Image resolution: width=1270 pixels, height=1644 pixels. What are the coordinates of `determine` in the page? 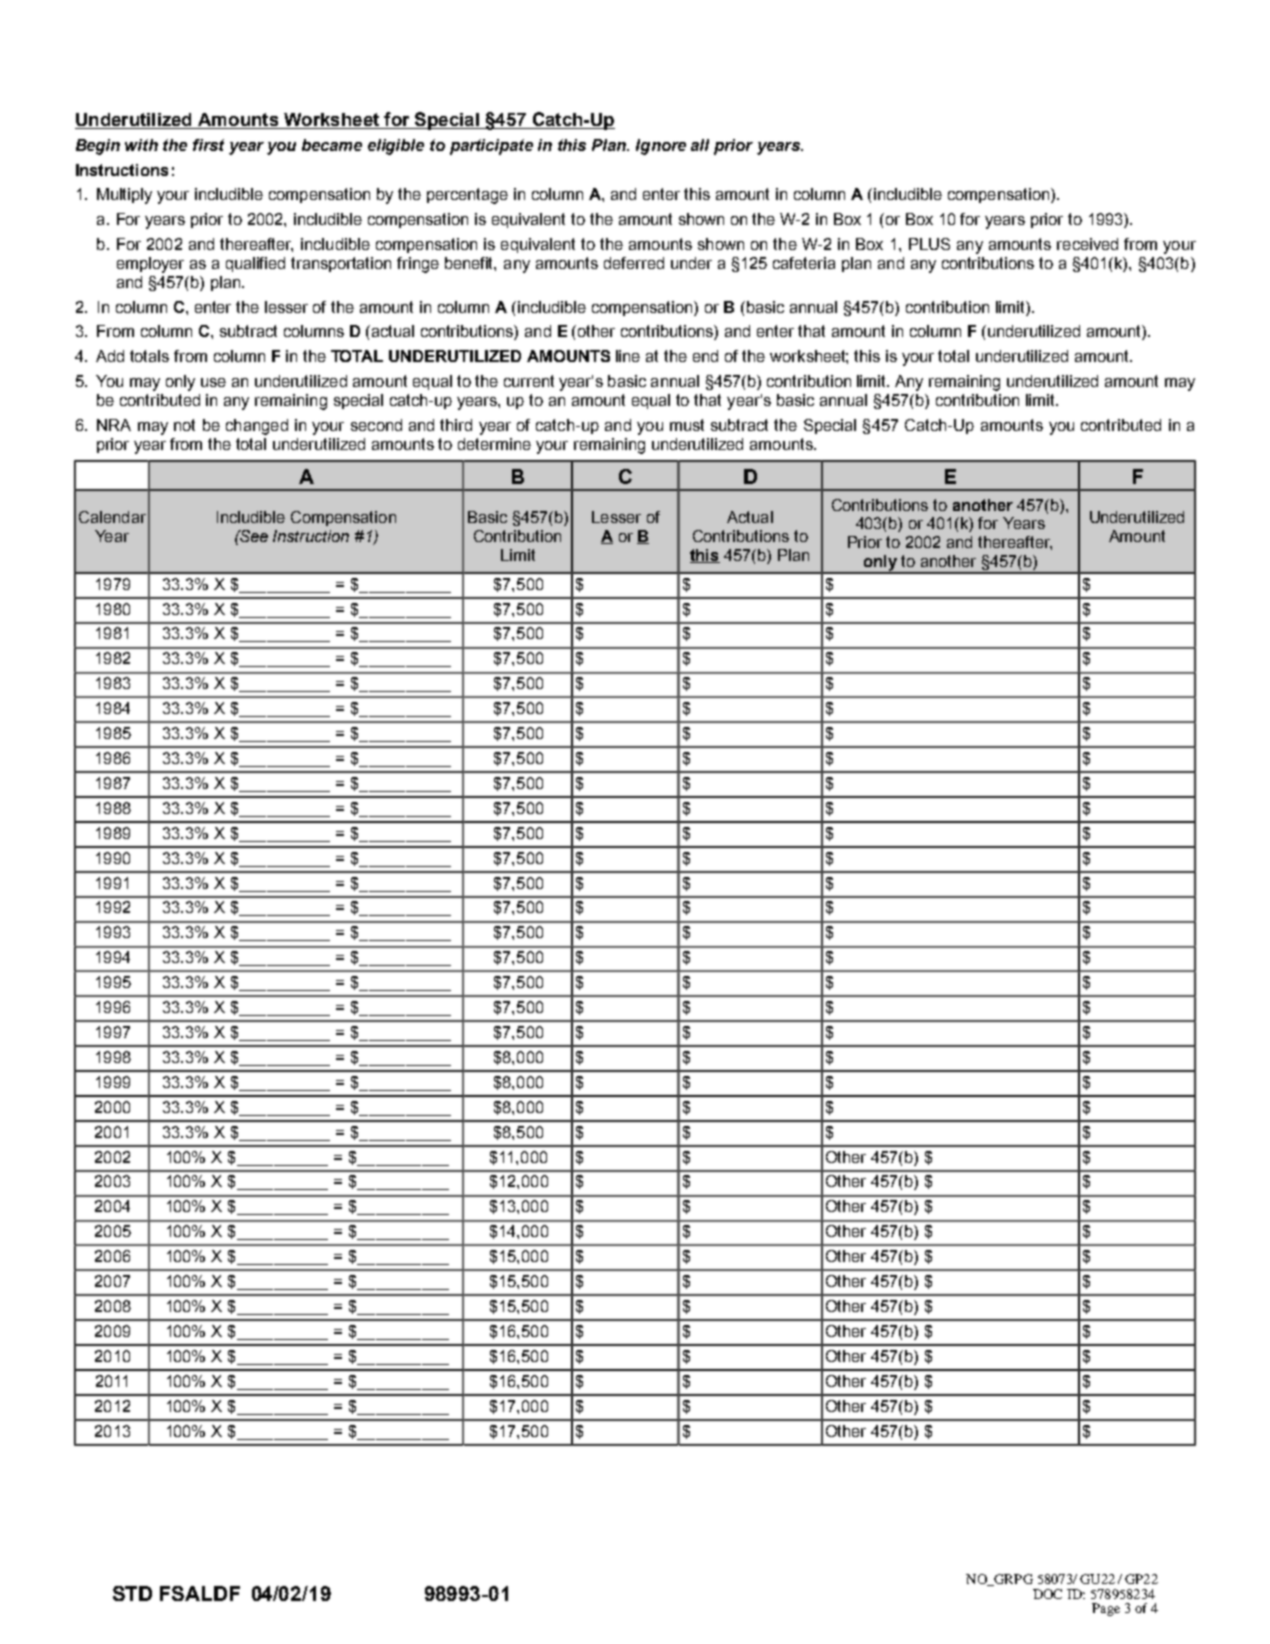 It's located at (494, 444).
